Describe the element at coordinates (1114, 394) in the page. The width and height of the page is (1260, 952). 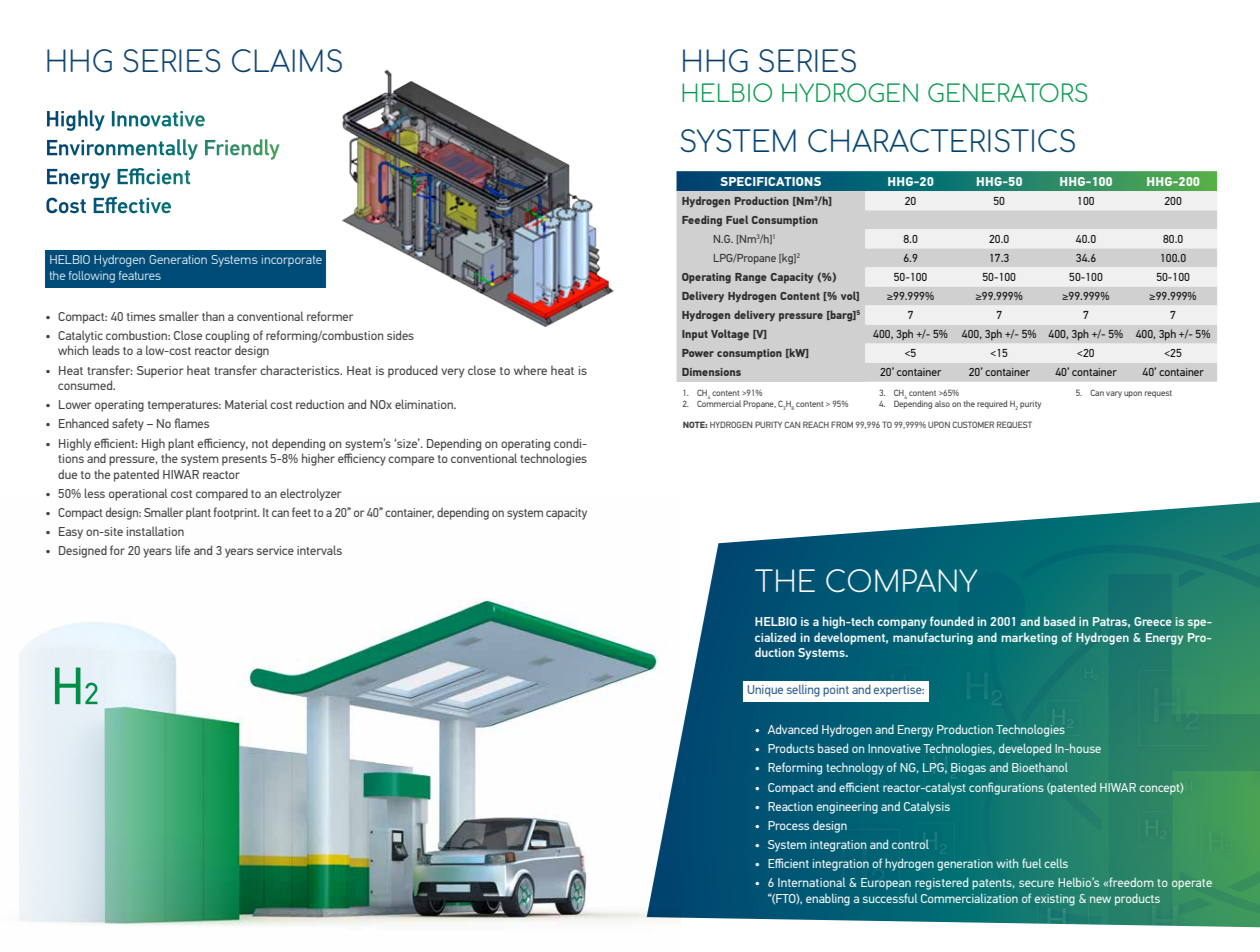
I see `vary` at that location.
